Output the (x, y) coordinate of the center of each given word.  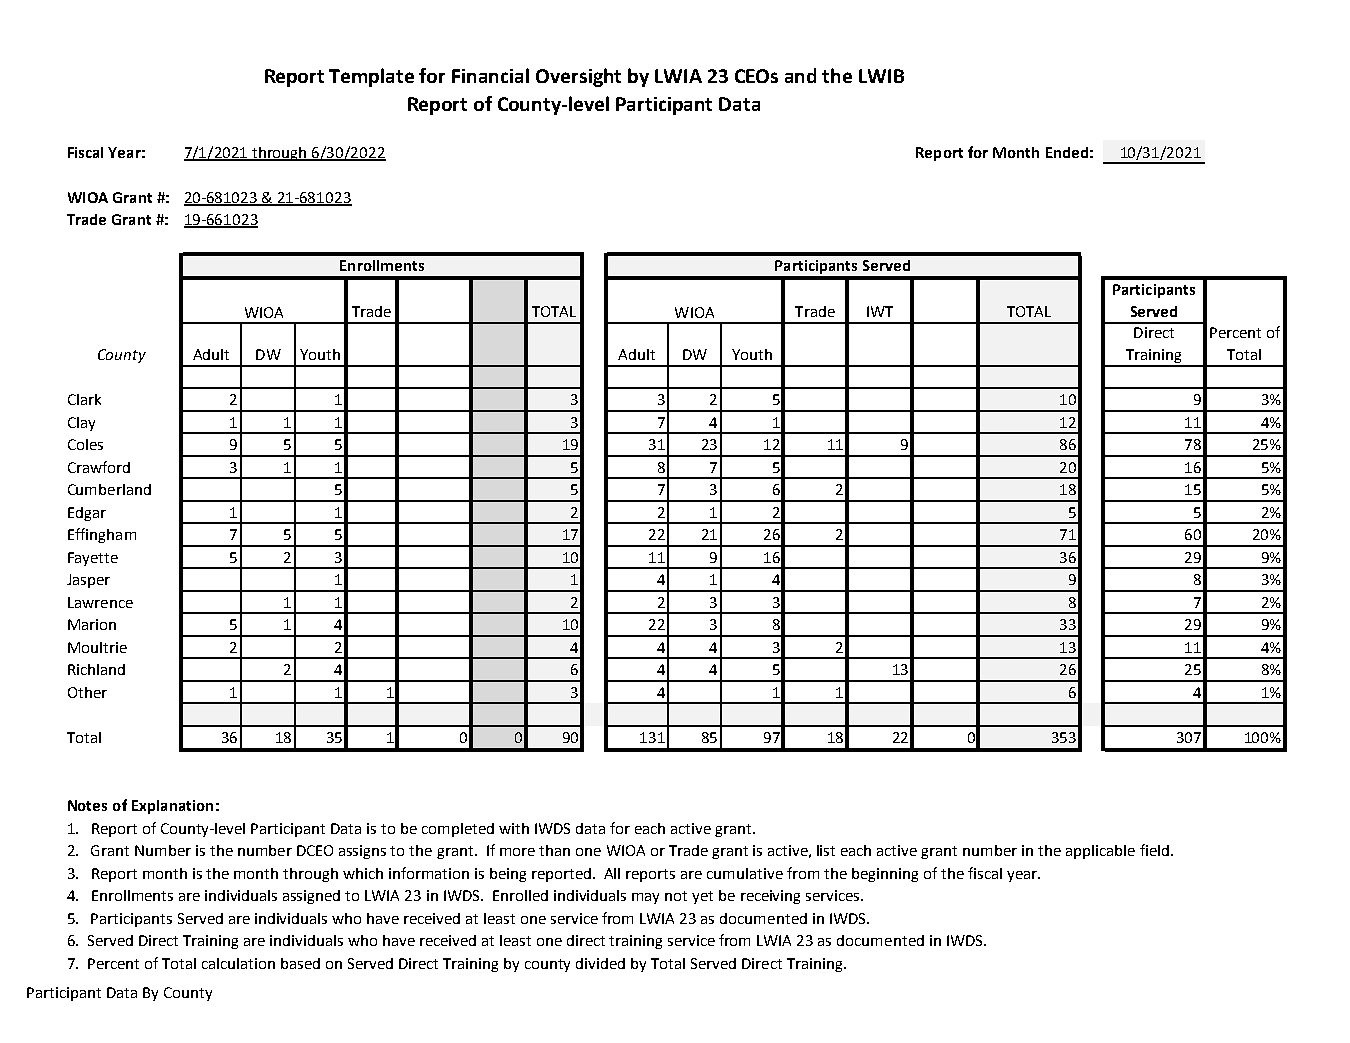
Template (371, 77)
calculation (238, 963)
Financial (490, 75)
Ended (1067, 152)
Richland (96, 669)
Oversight (578, 77)
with (514, 828)
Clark (84, 399)
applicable (1100, 852)
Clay (81, 424)
